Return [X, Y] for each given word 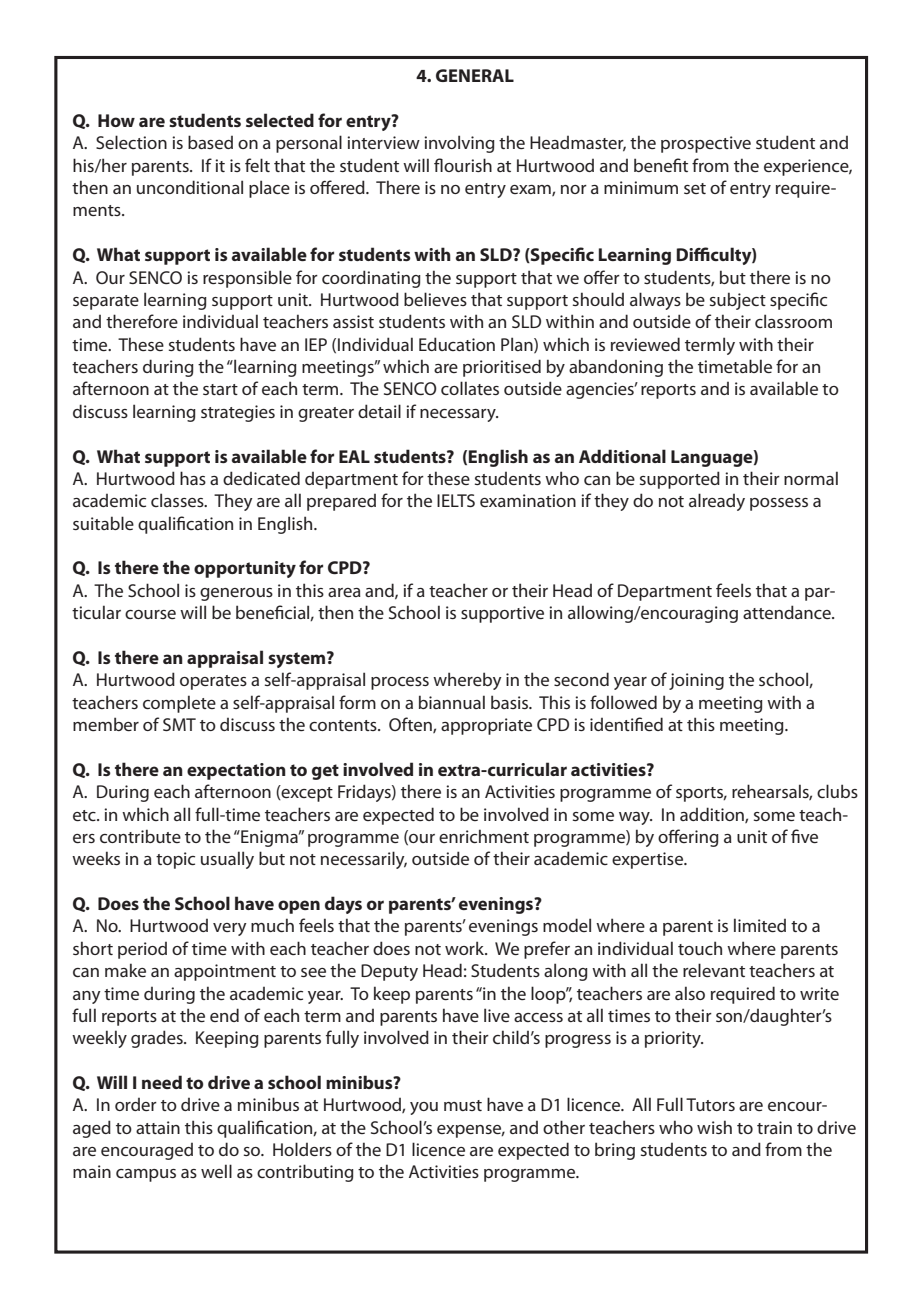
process [400, 683]
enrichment [484, 836]
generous [236, 594]
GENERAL [475, 75]
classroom [793, 321]
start [220, 389]
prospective [706, 144]
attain [158, 1127]
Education [457, 344]
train [774, 1127]
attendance [788, 612]
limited [760, 925]
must [463, 1105]
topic [175, 860]
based [210, 142]
